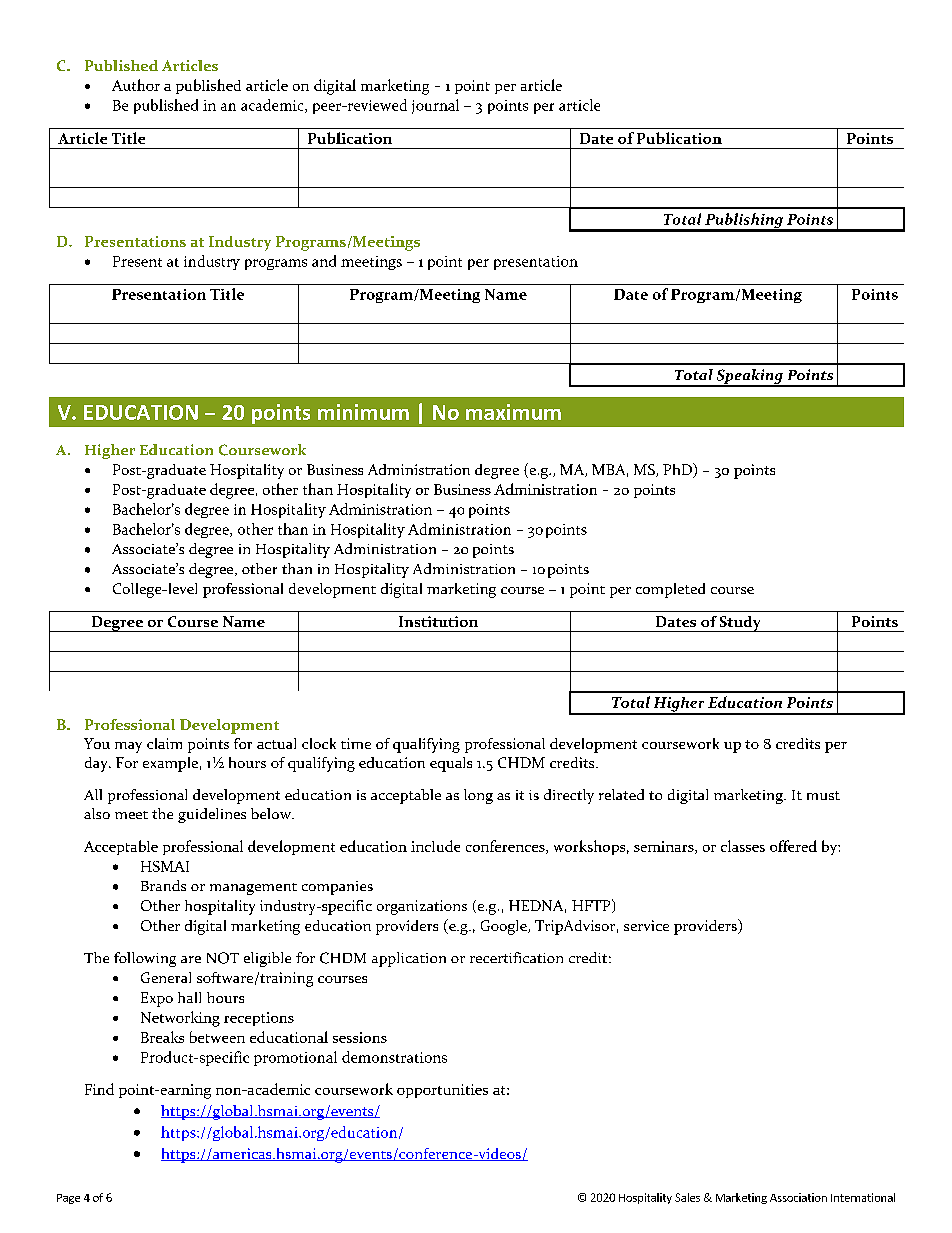 The height and width of the screenshot is (1233, 952). What do you see at coordinates (513, 412) in the screenshot?
I see `maximum` at bounding box center [513, 412].
